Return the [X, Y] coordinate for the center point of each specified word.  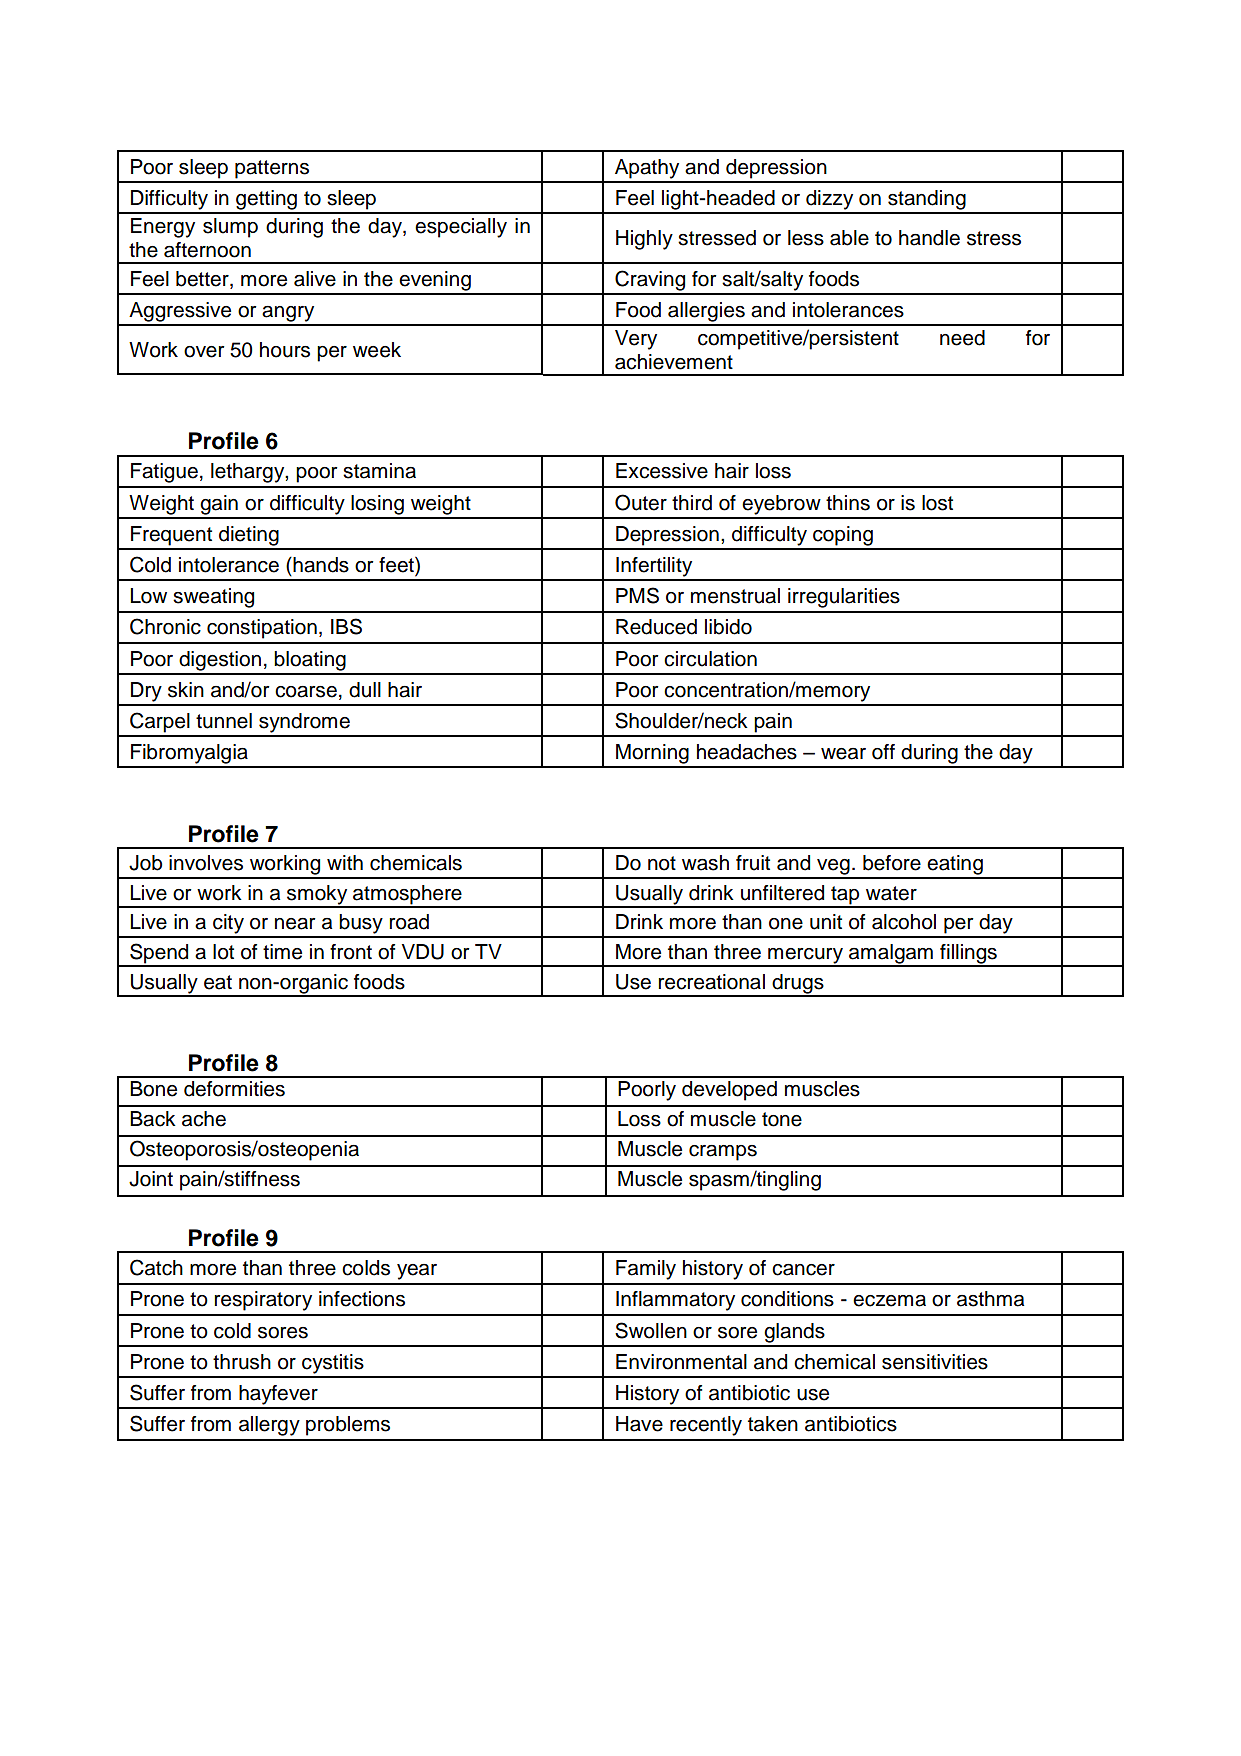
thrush [242, 1362]
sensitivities [935, 1362]
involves [206, 863]
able [849, 238]
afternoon [207, 250]
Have [639, 1424]
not [662, 863]
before [892, 863]
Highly [644, 240]
